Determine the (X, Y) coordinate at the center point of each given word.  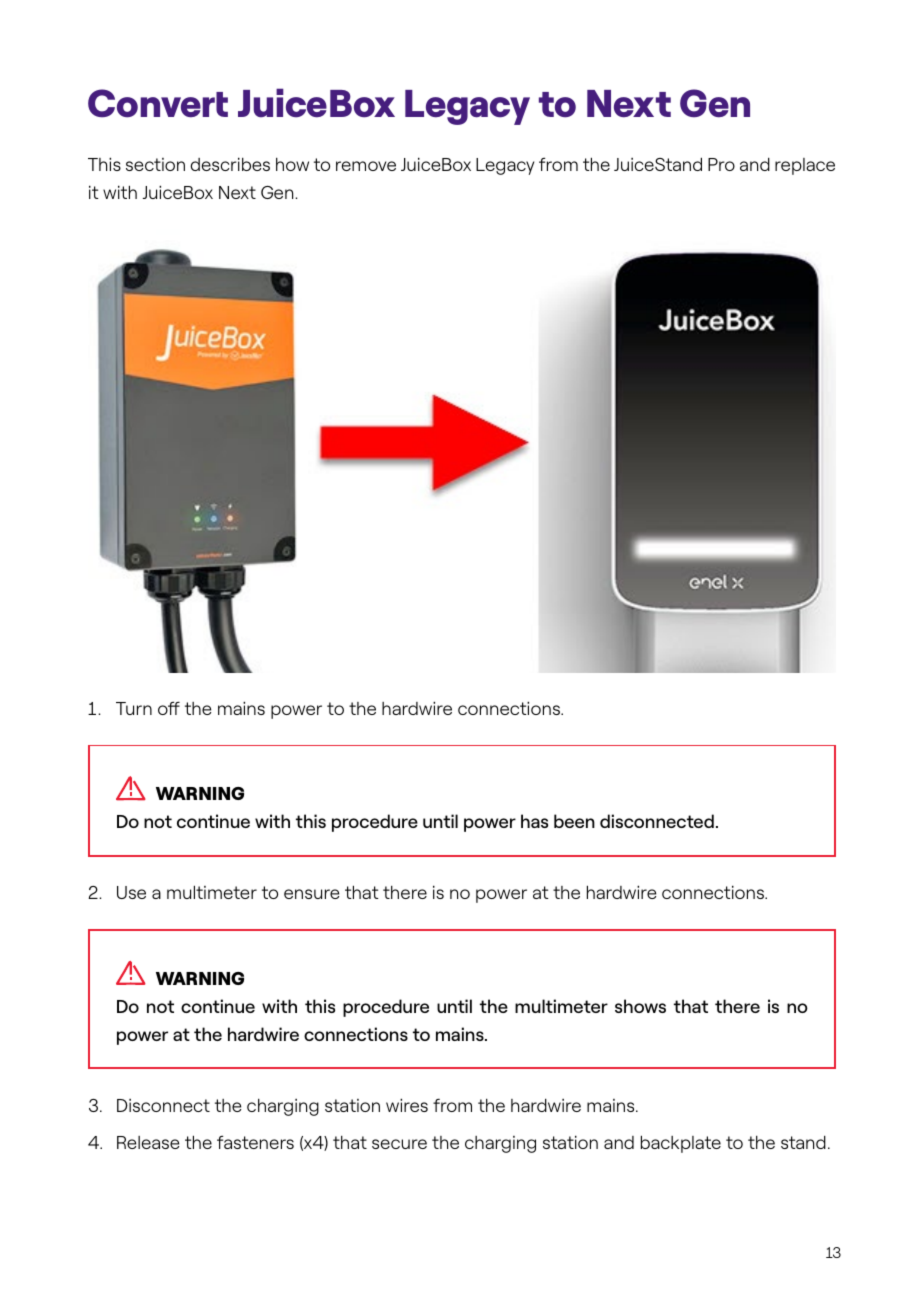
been (574, 821)
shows (640, 1006)
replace (805, 166)
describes (230, 164)
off (169, 708)
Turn (134, 708)
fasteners (255, 1142)
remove (366, 166)
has (534, 821)
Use (131, 892)
